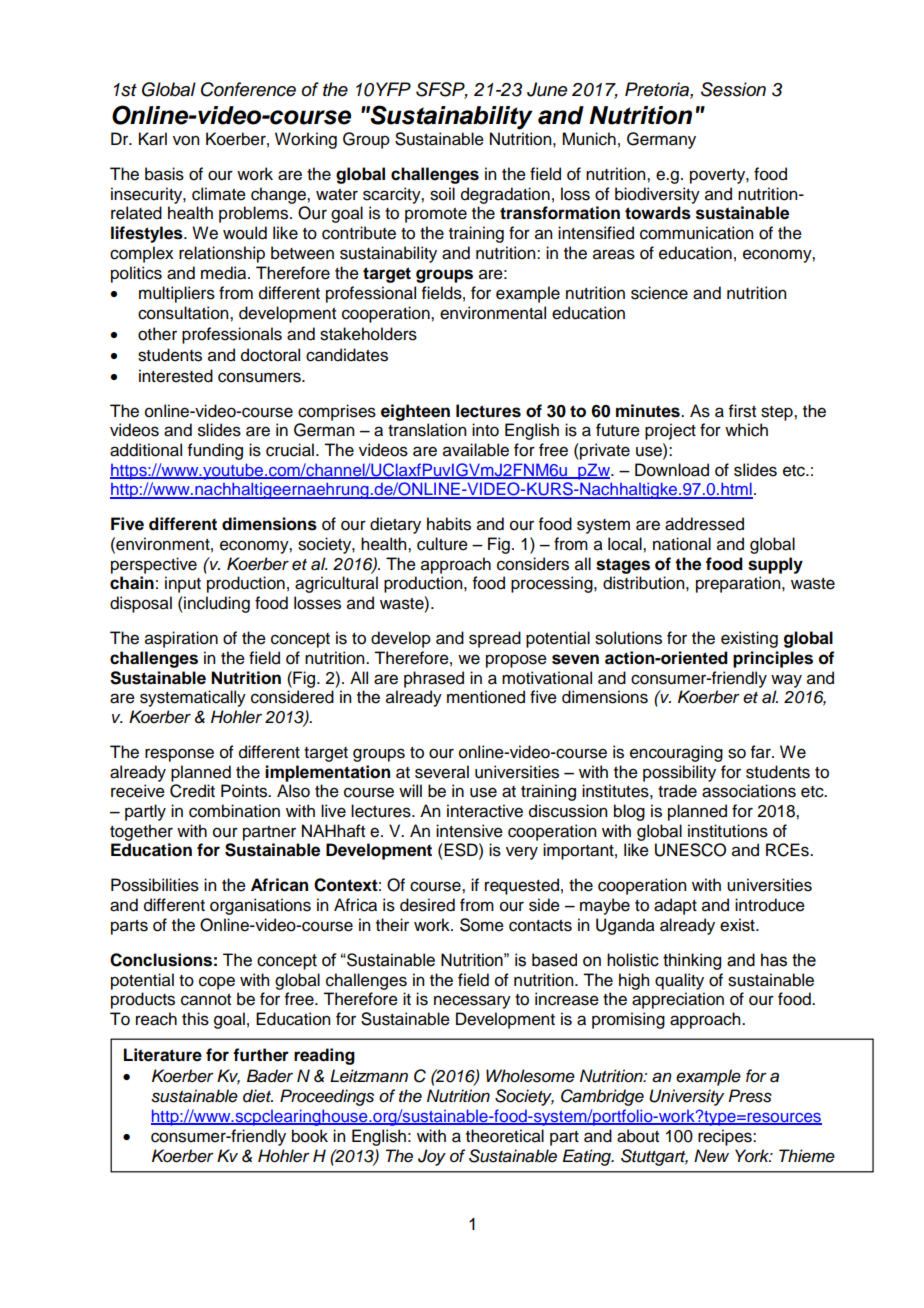 The image size is (924, 1308). I want to click on June, so click(547, 89).
